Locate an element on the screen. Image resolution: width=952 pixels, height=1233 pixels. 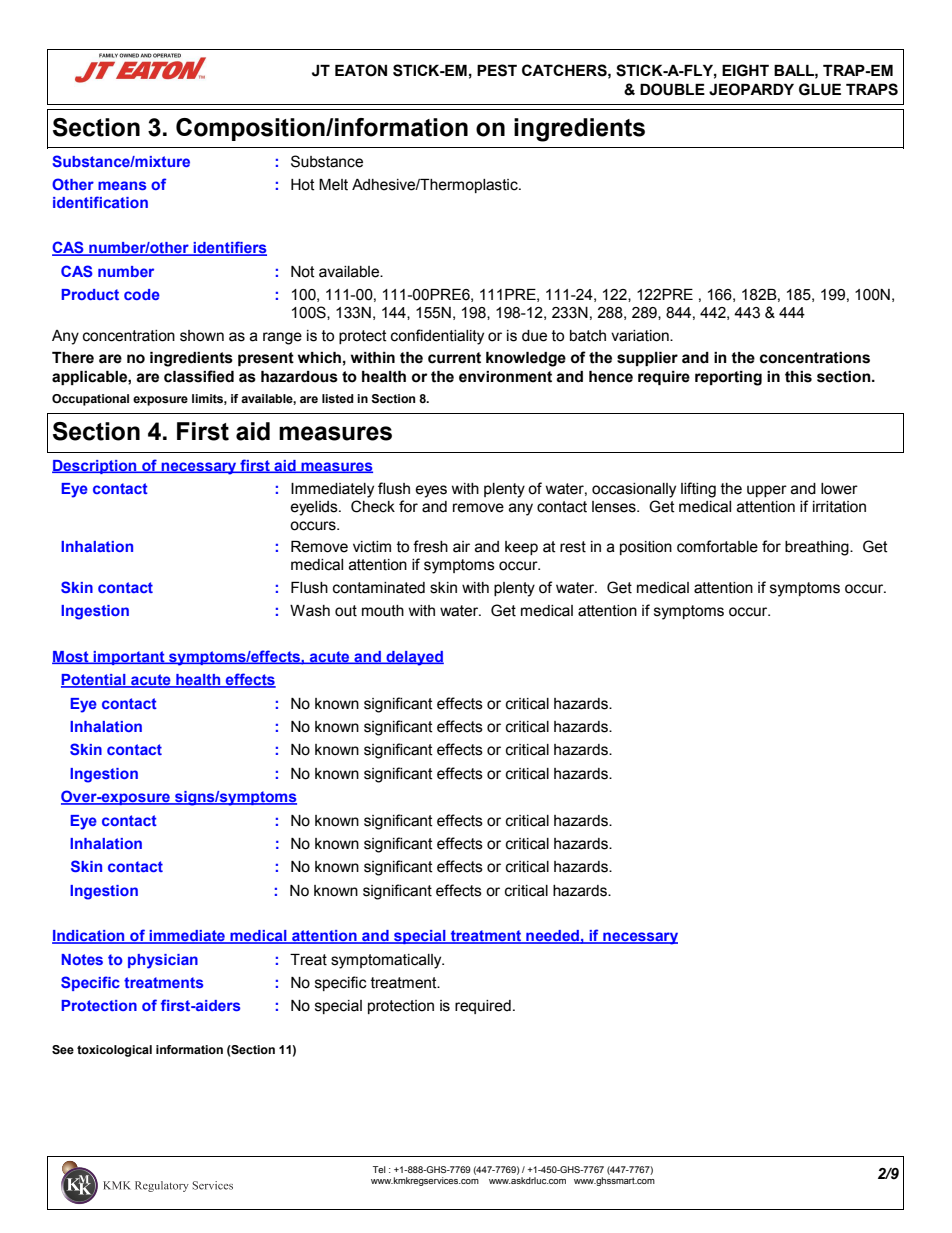
means is located at coordinates (122, 185).
